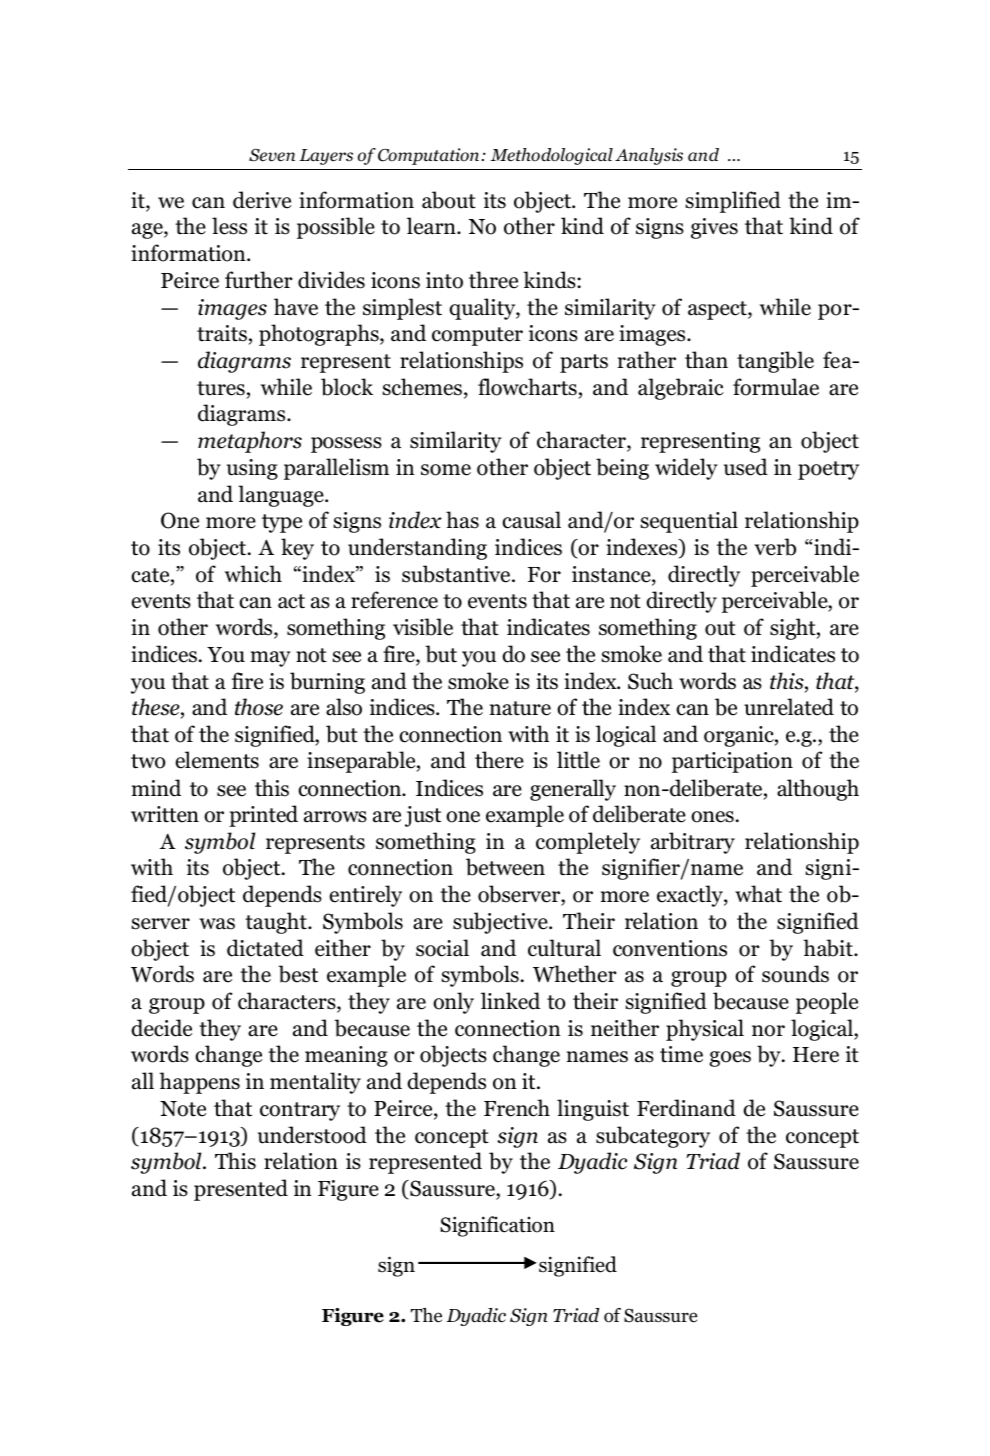 This screenshot has height=1456, width=990. What do you see at coordinates (262, 200) in the screenshot?
I see `derive` at bounding box center [262, 200].
